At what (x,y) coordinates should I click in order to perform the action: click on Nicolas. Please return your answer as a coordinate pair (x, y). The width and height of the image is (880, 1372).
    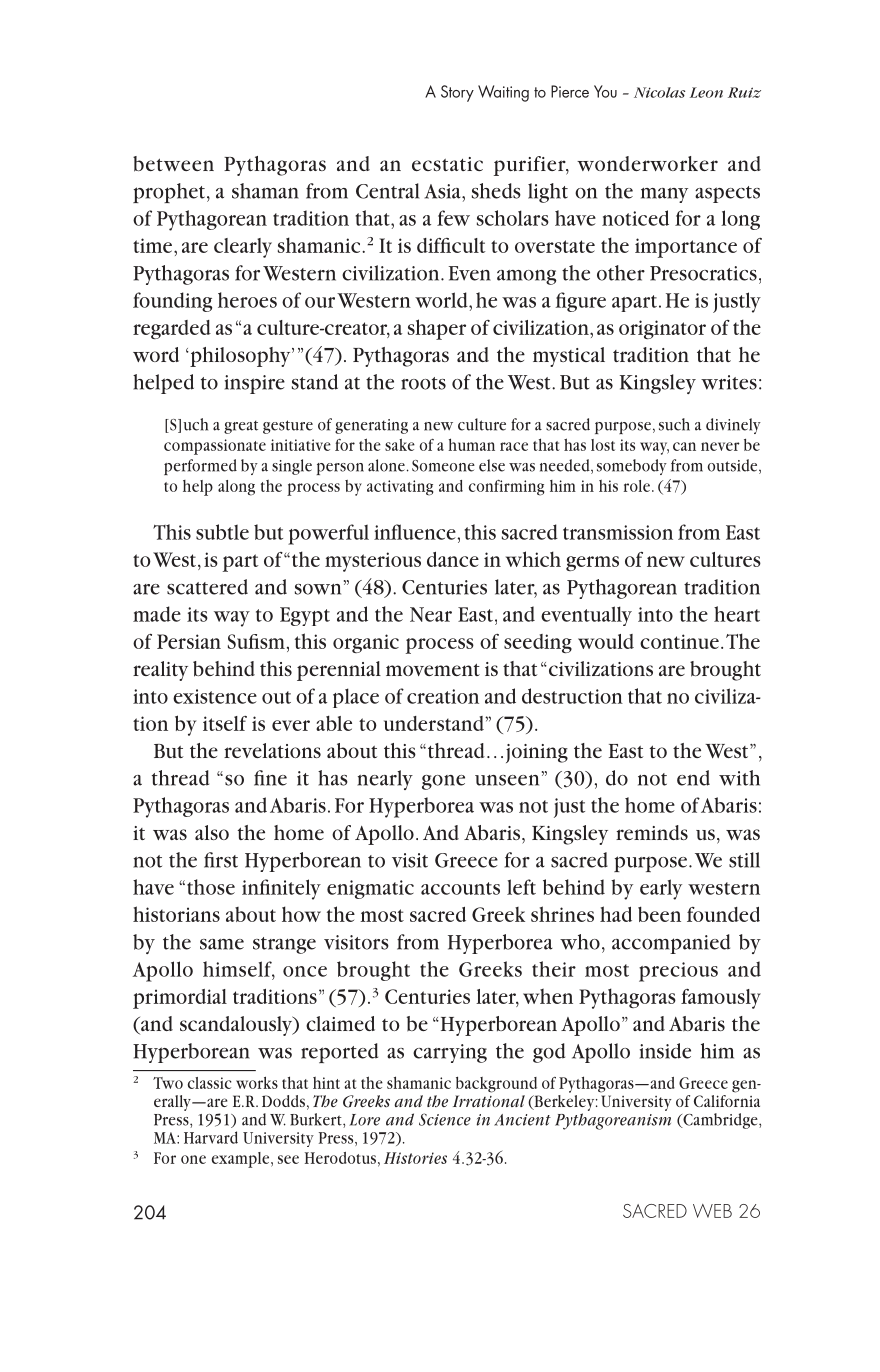
    Looking at the image, I should click on (659, 92).
